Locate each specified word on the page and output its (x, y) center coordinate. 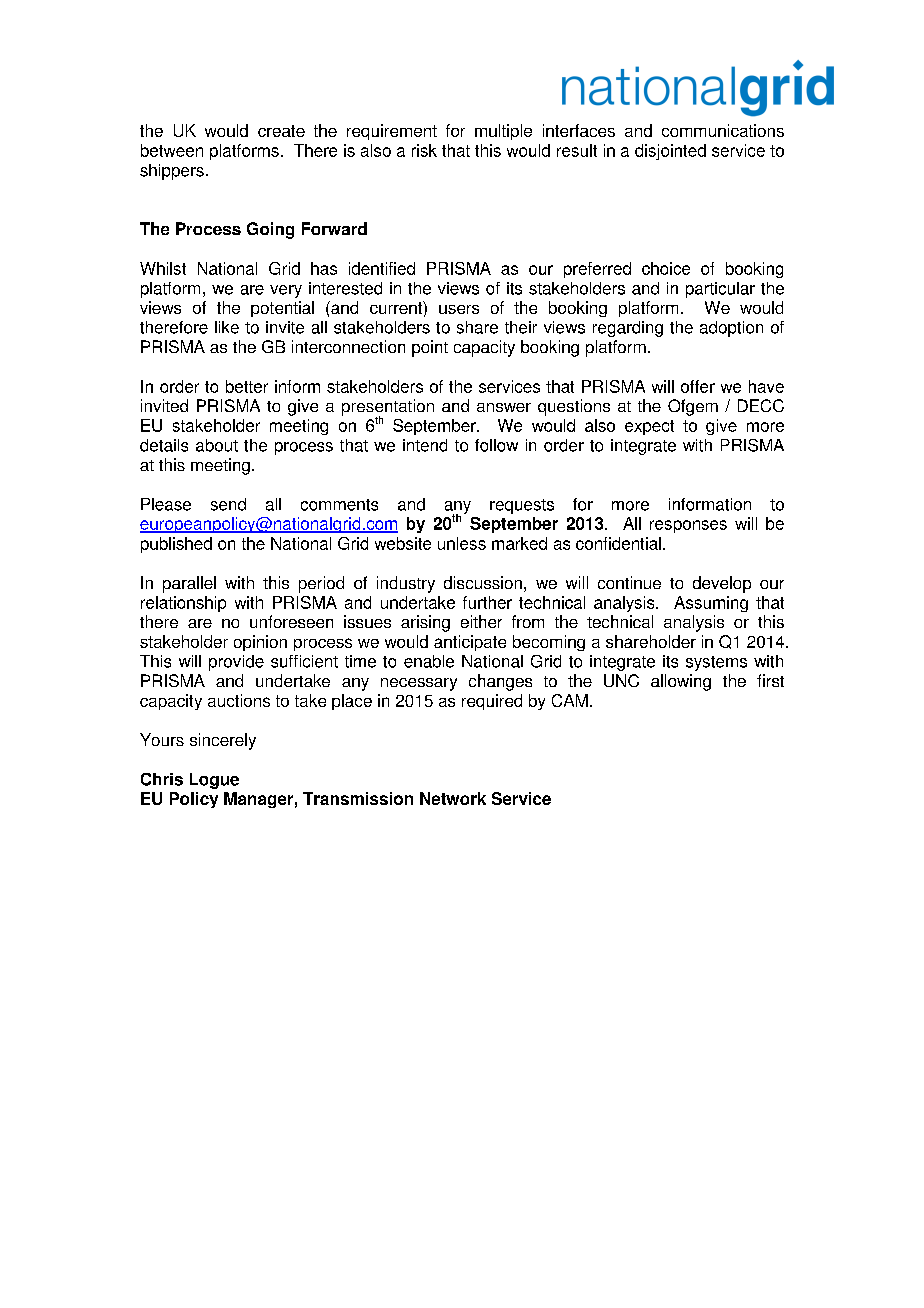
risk (424, 150)
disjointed (670, 152)
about (217, 445)
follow (496, 445)
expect (649, 427)
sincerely (223, 741)
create (281, 131)
